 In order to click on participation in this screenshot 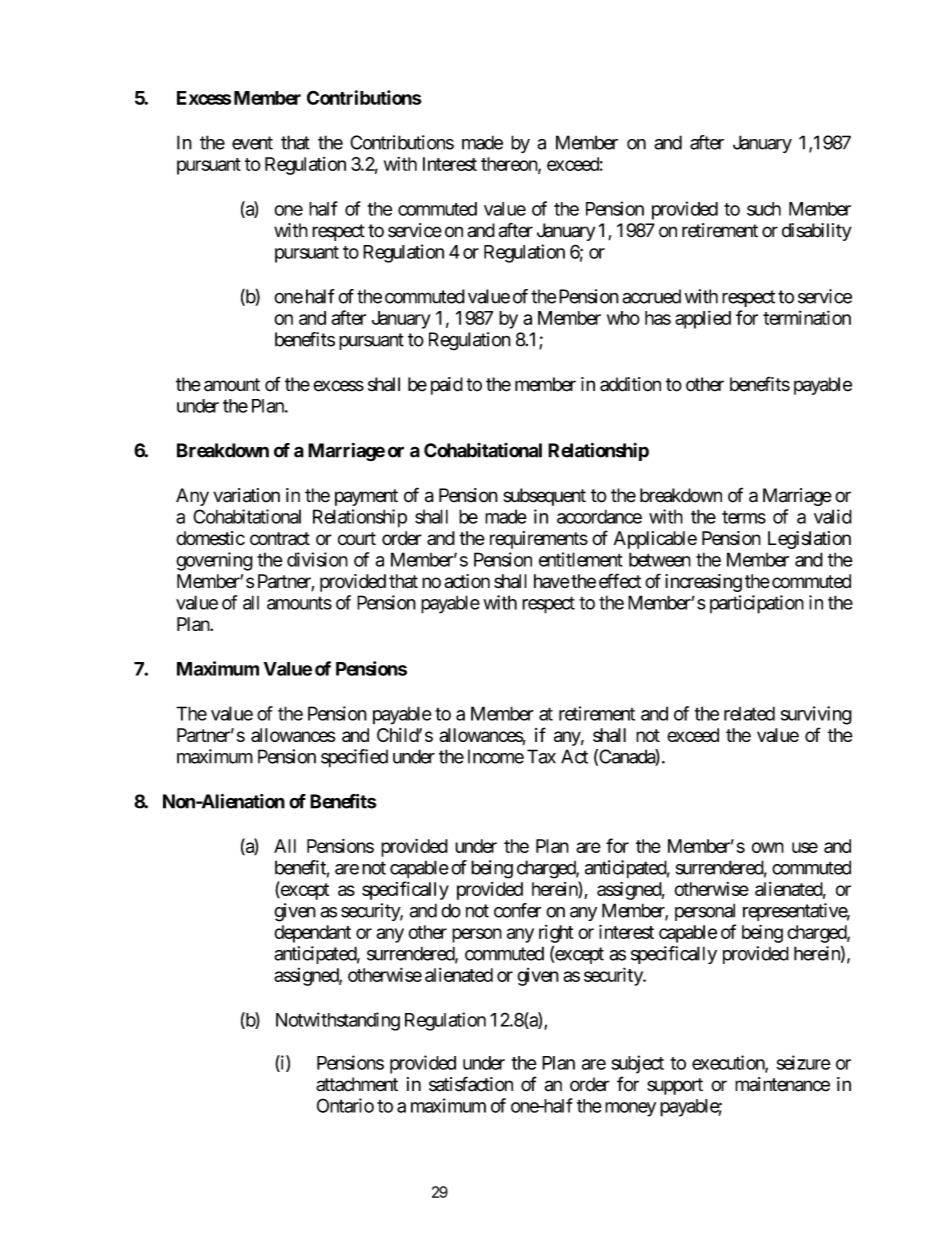, I will do `click(757, 604)`.
